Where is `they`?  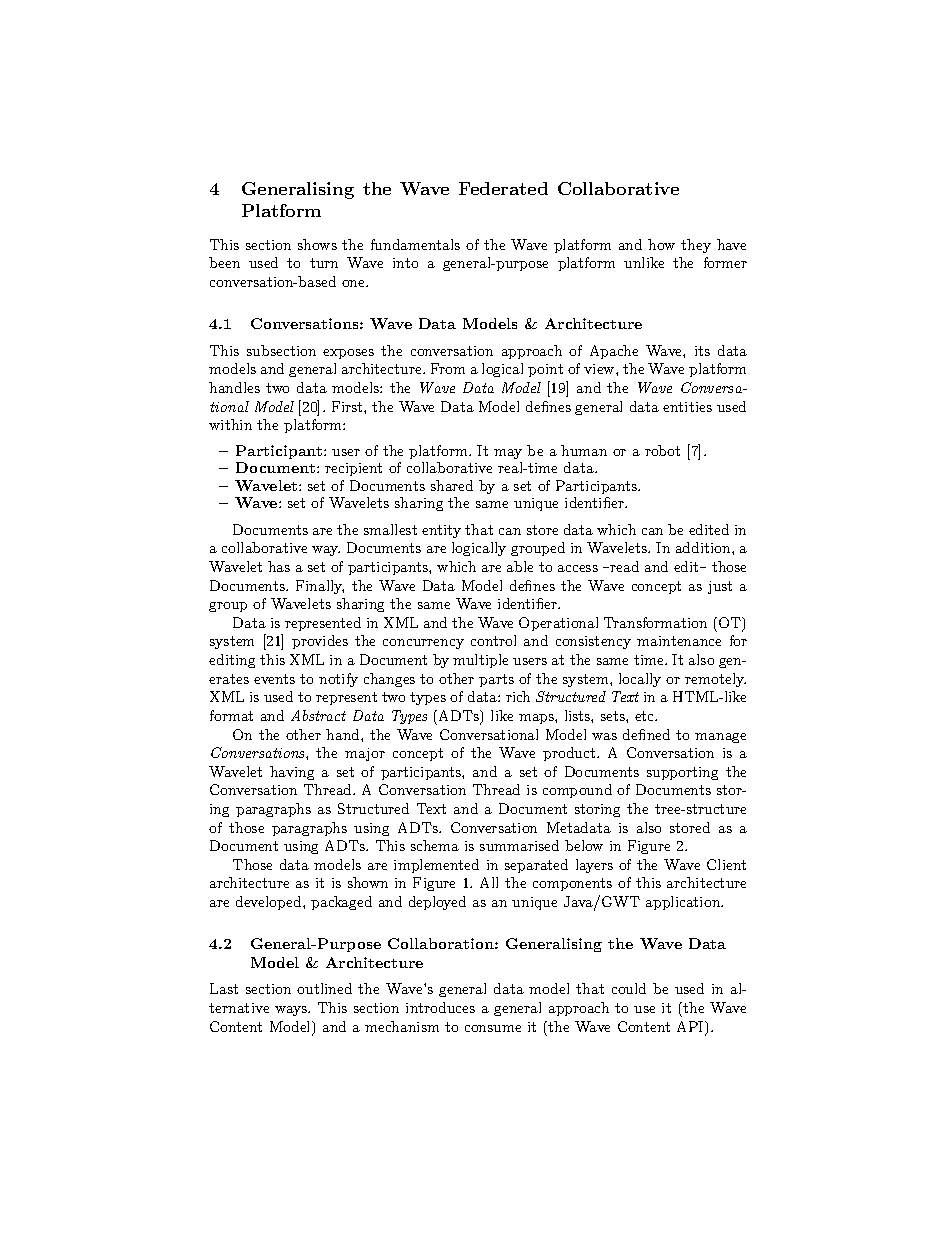 they is located at coordinates (696, 246).
